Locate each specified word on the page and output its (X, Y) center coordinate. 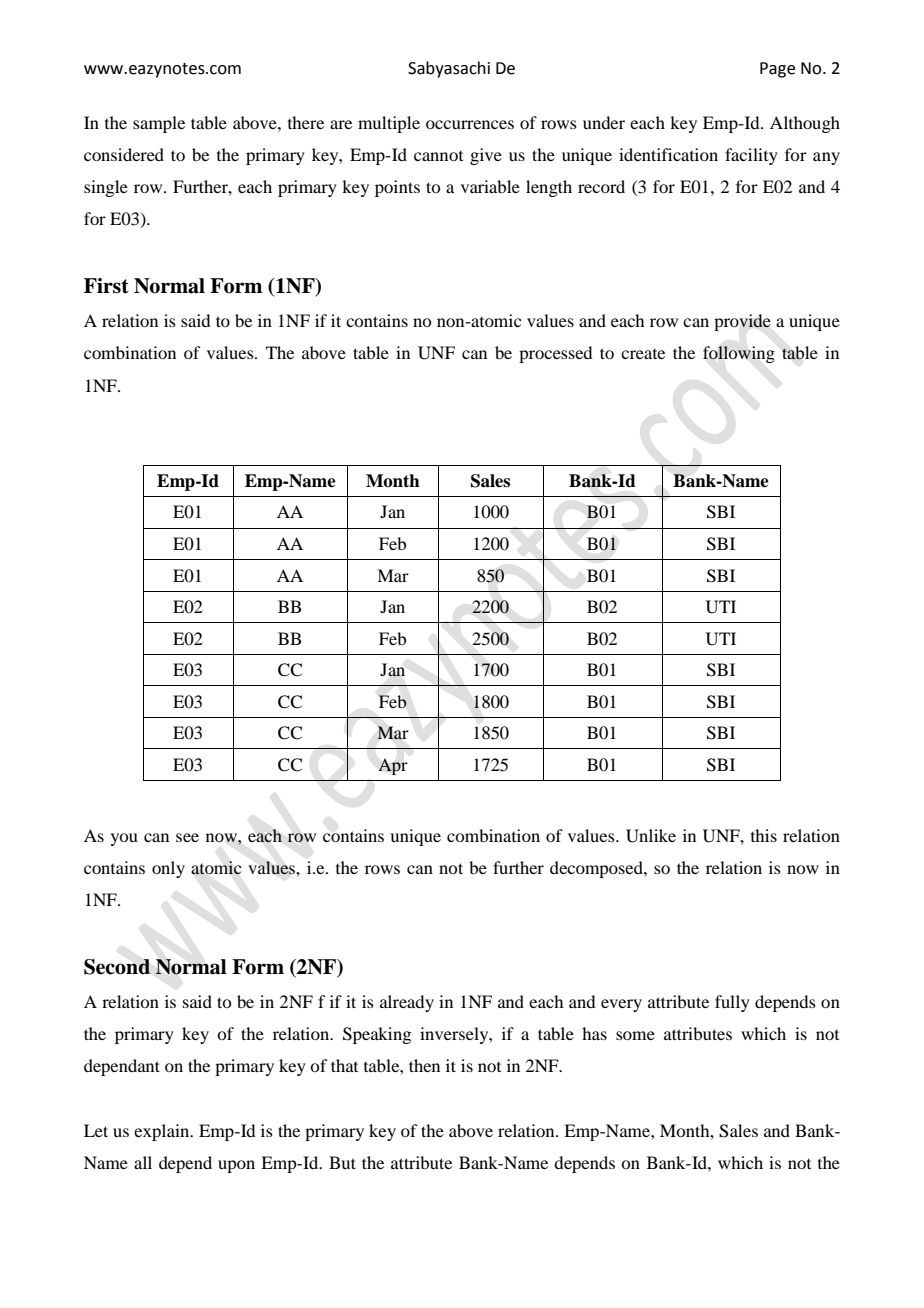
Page (777, 70)
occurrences (470, 124)
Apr (393, 766)
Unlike (651, 836)
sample (159, 124)
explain (163, 1132)
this (764, 835)
